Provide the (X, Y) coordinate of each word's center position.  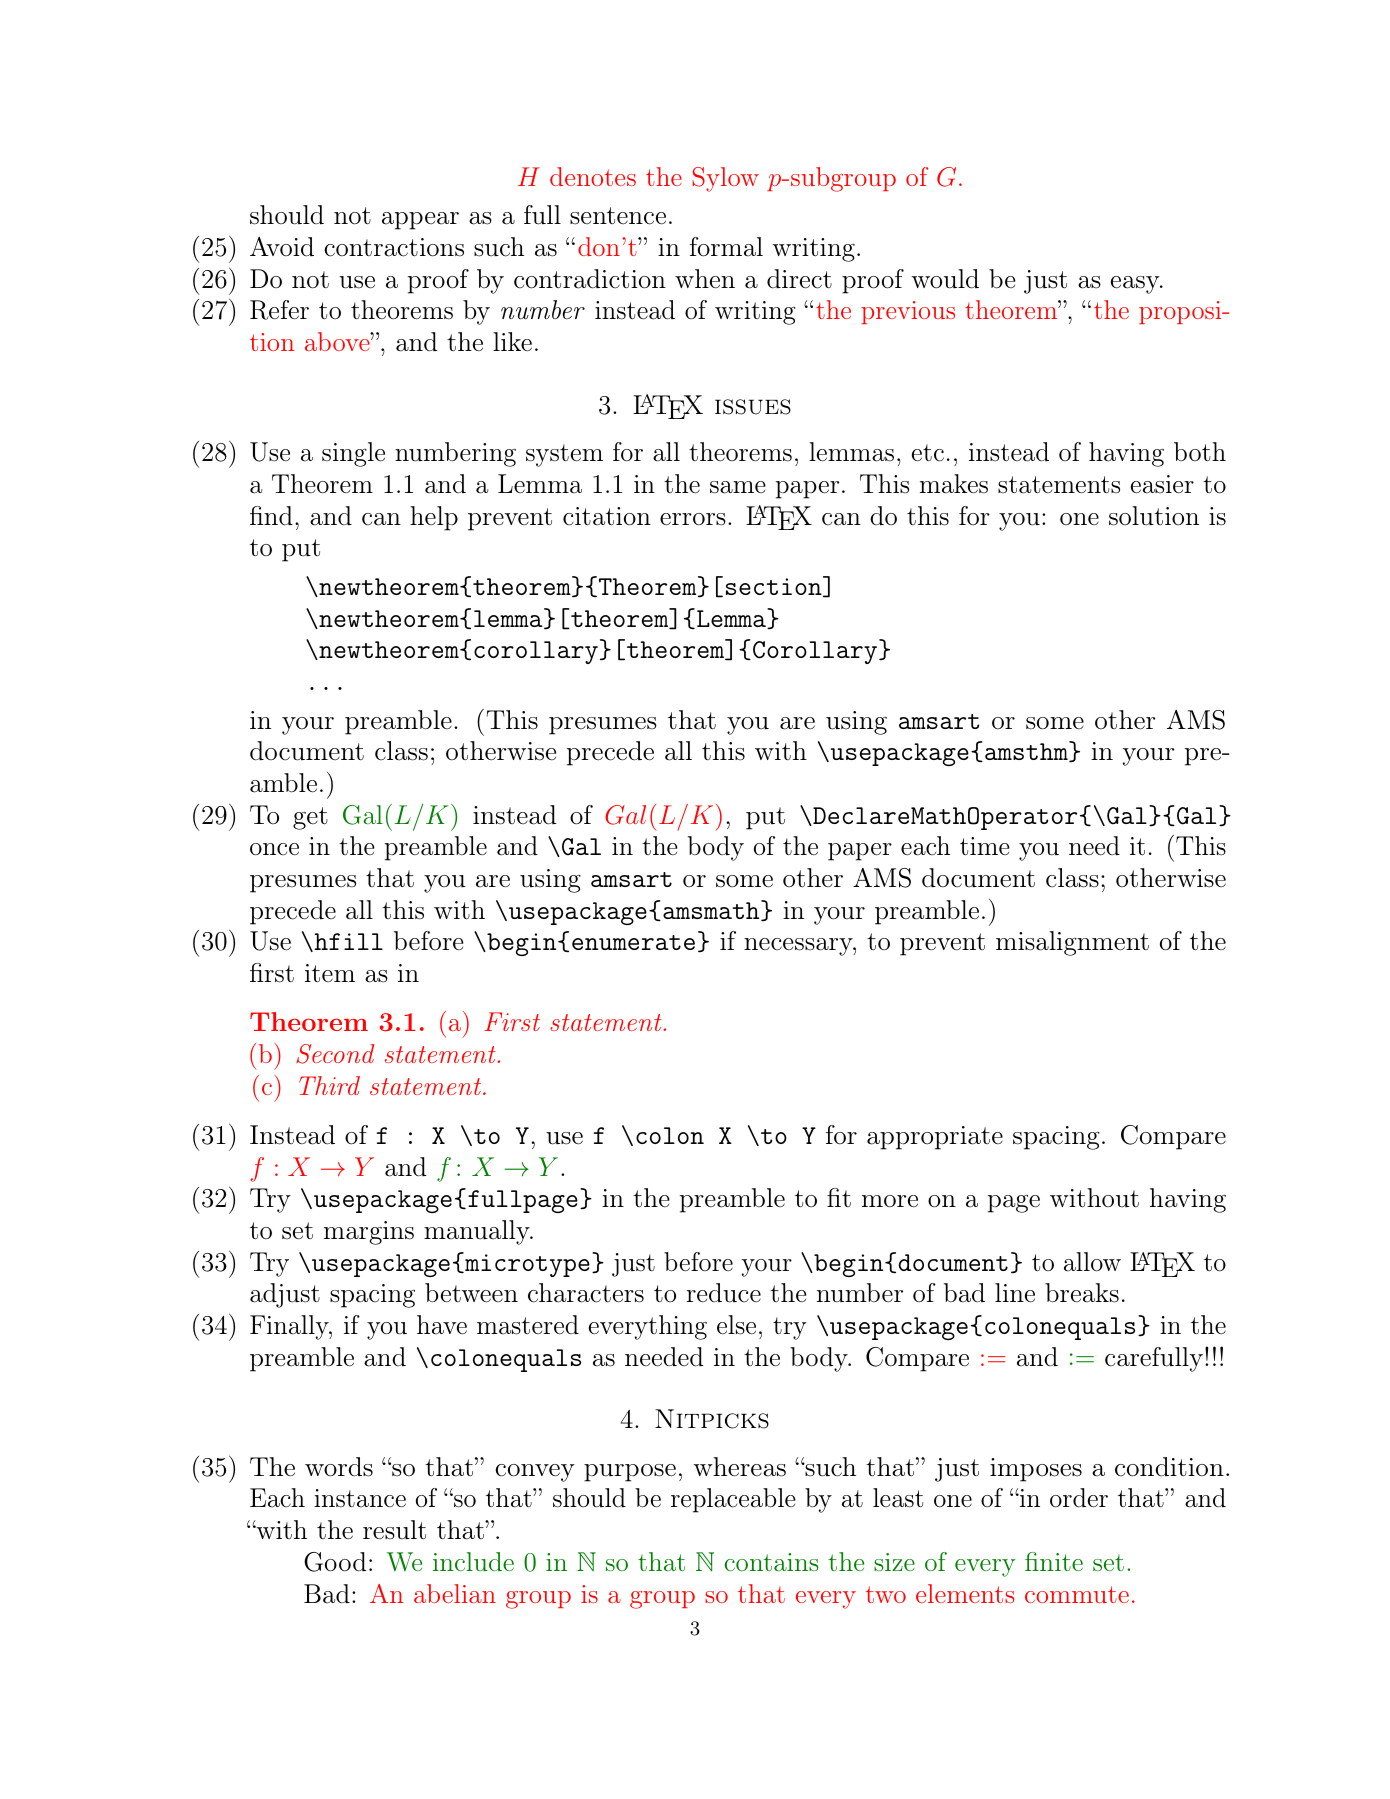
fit (839, 1197)
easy (1136, 285)
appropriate (935, 1138)
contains (771, 1562)
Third (329, 1085)
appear (420, 221)
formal (726, 247)
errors (693, 519)
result (394, 1530)
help (434, 518)
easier (1162, 484)
